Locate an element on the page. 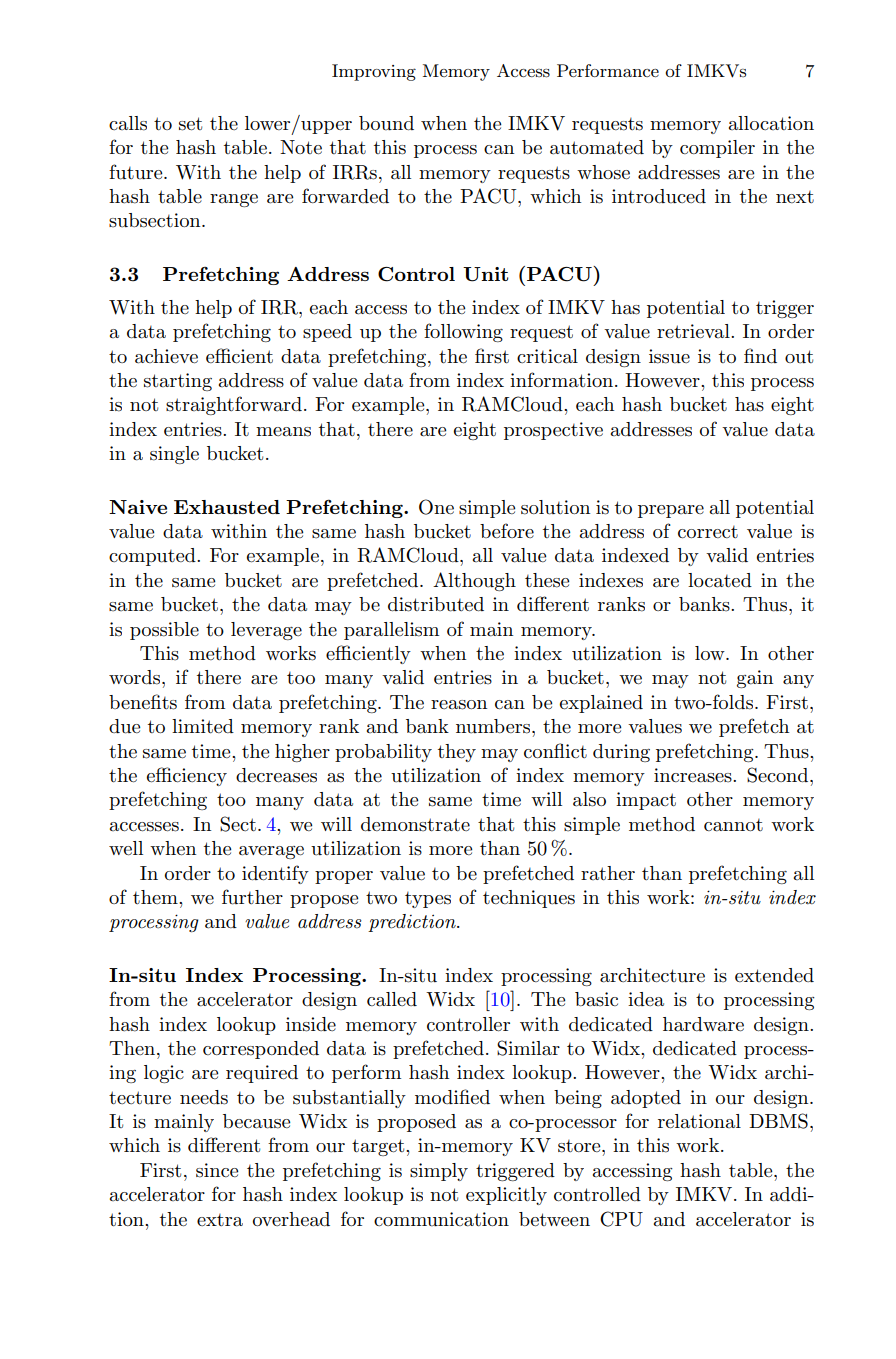 The width and height of the image is (896, 1359). they is located at coordinates (457, 753).
